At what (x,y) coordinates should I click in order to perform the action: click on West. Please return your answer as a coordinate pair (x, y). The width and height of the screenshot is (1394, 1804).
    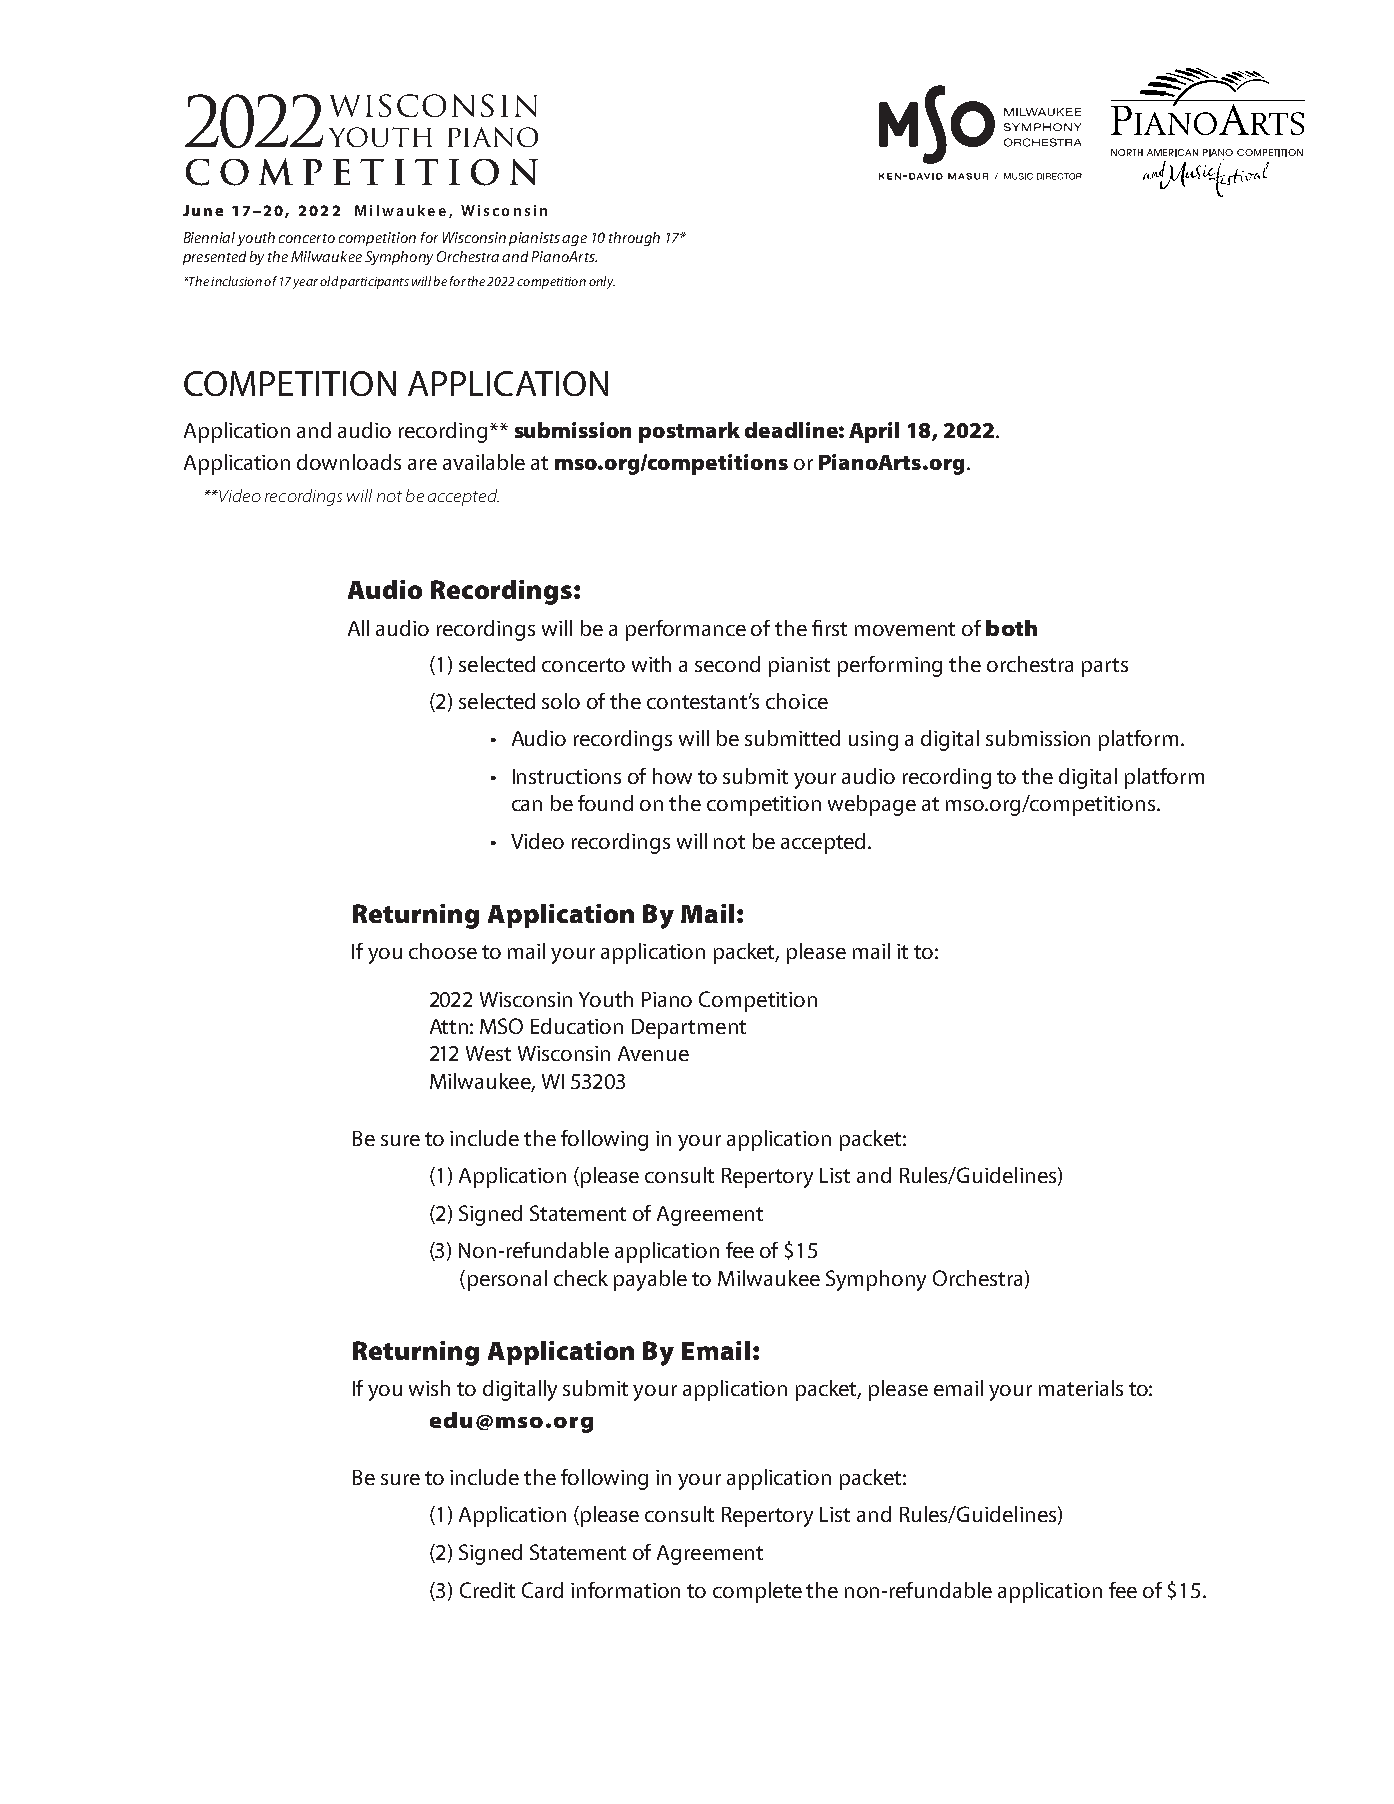
    Looking at the image, I should click on (488, 1053).
